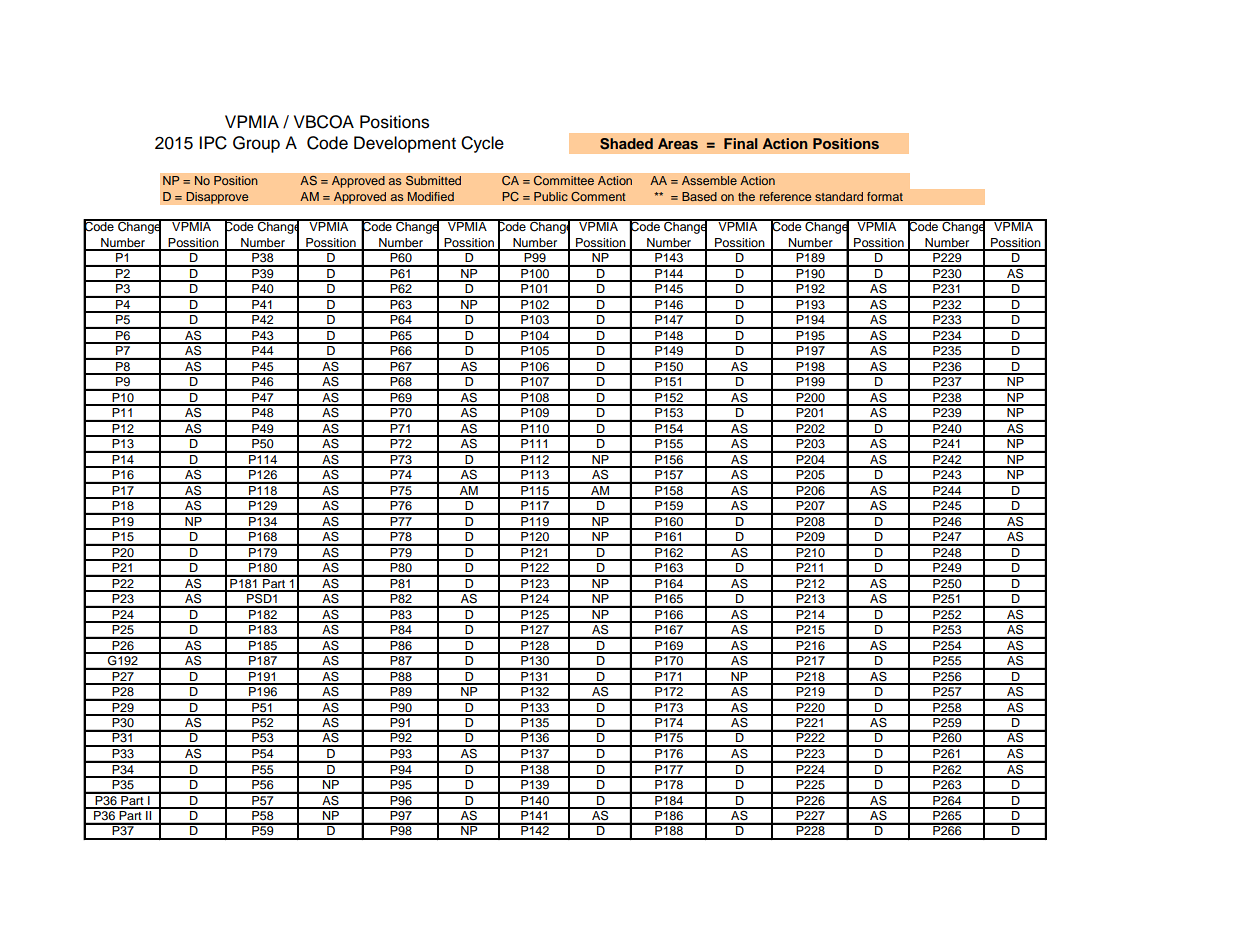  Describe the element at coordinates (482, 144) in the document. I see `Cycle` at that location.
